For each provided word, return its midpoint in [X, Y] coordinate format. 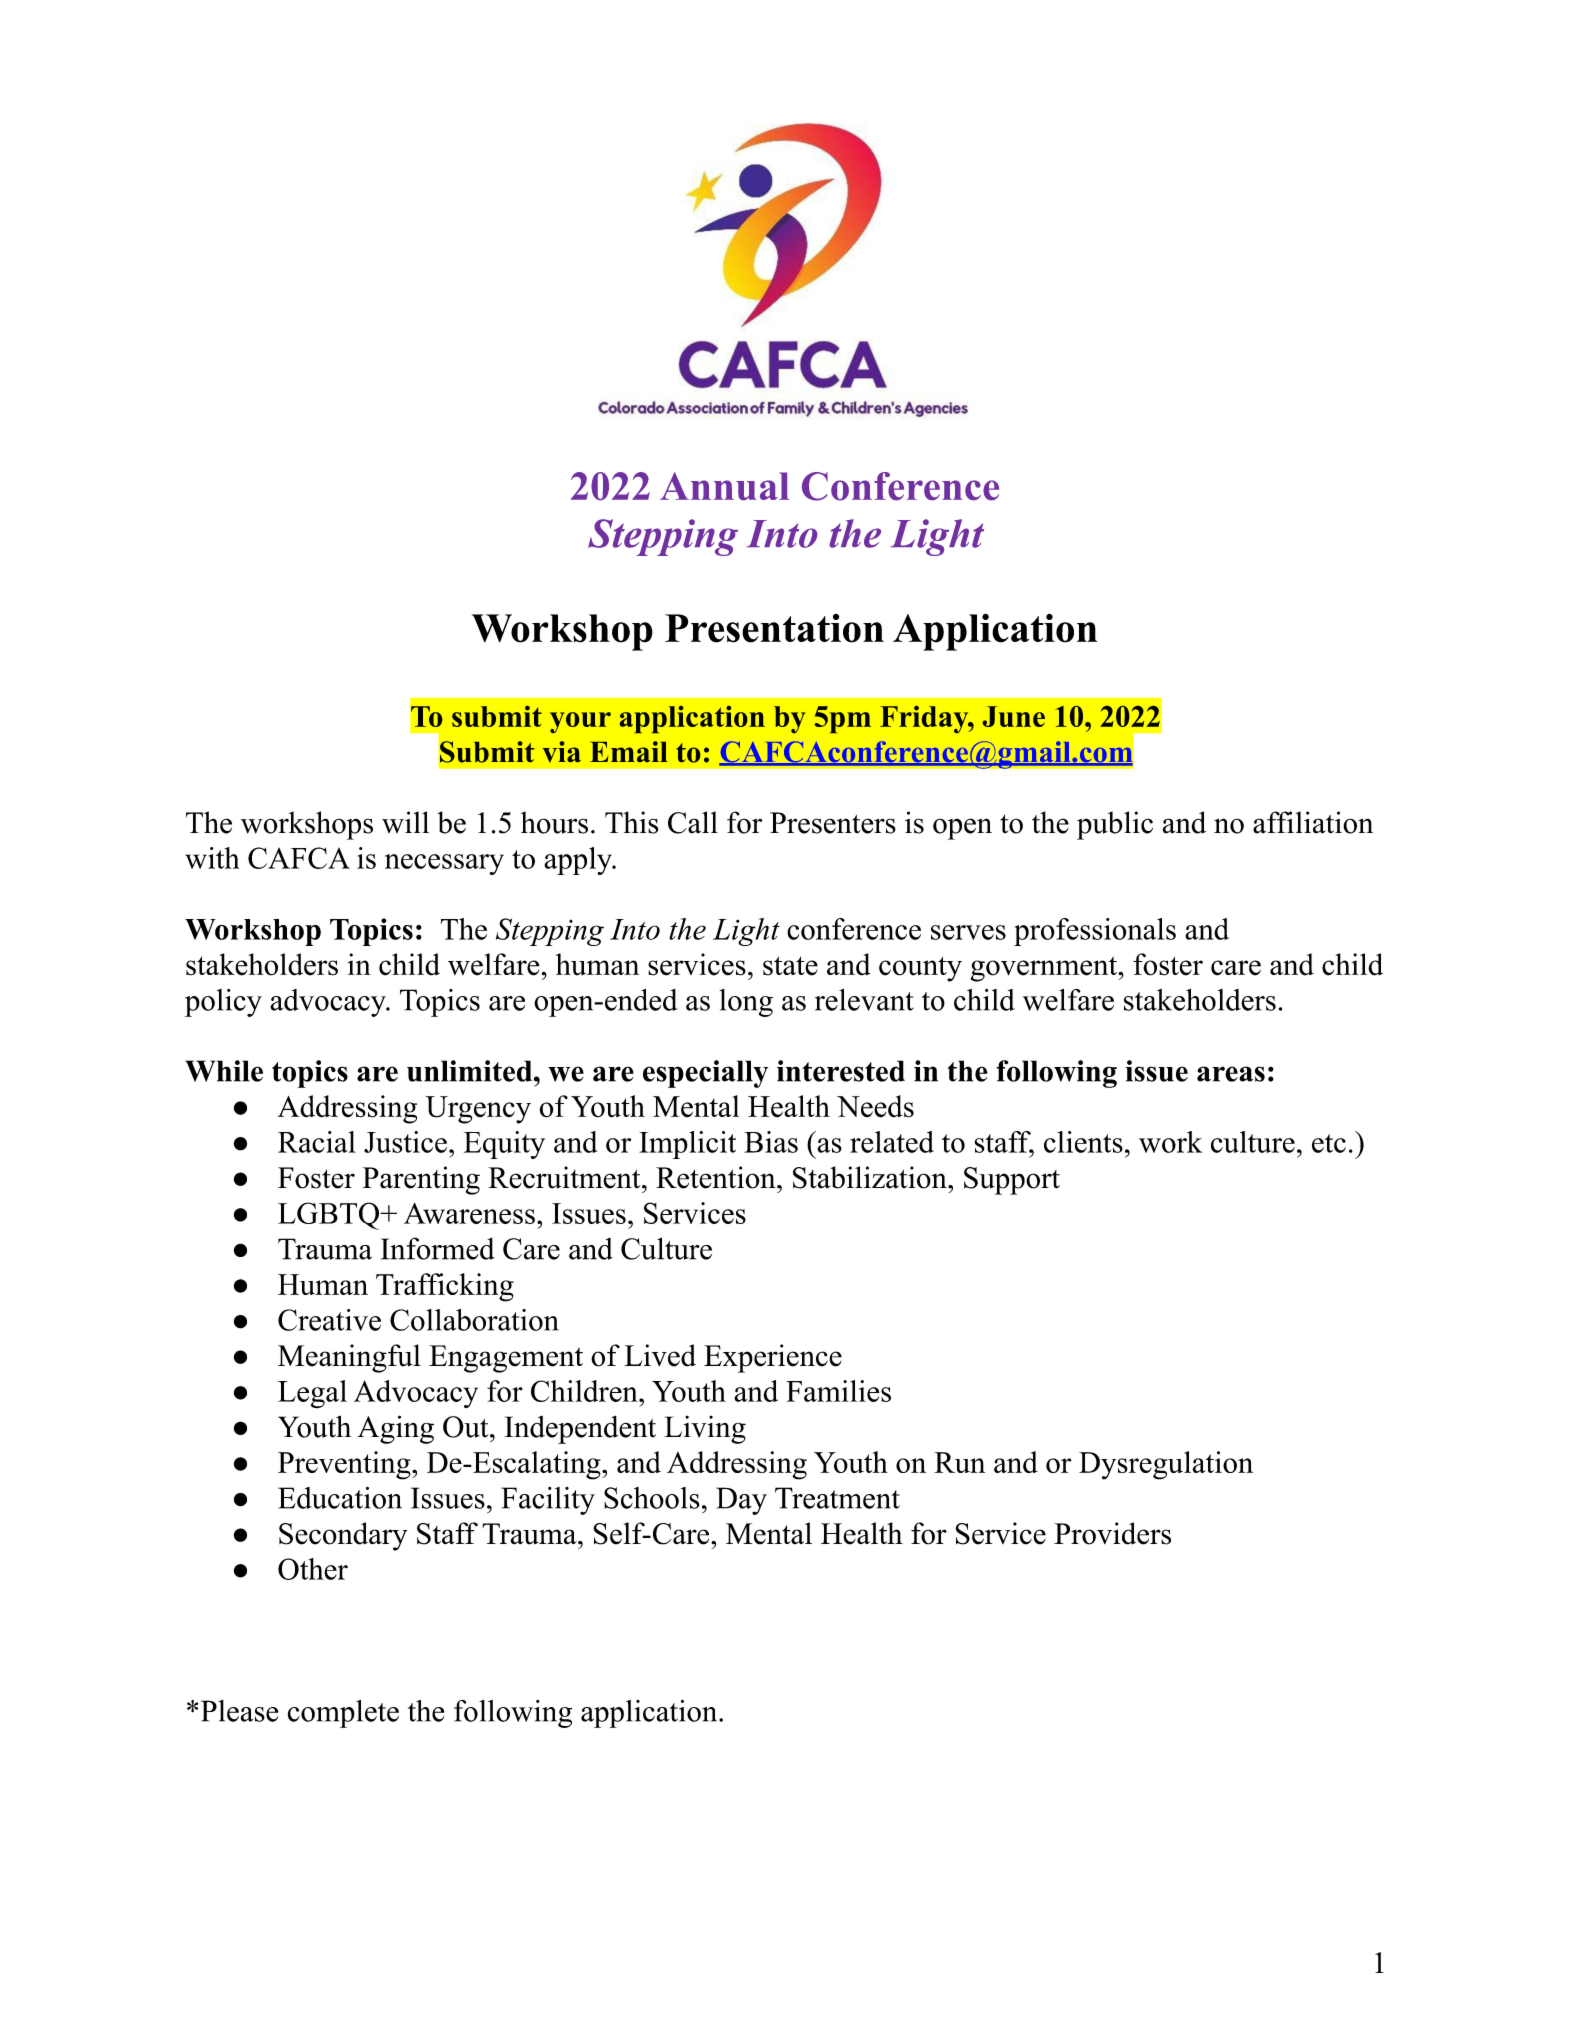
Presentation [774, 628]
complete [343, 1714]
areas [1231, 1074]
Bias [771, 1142]
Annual [725, 486]
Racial [317, 1142]
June [1014, 716]
